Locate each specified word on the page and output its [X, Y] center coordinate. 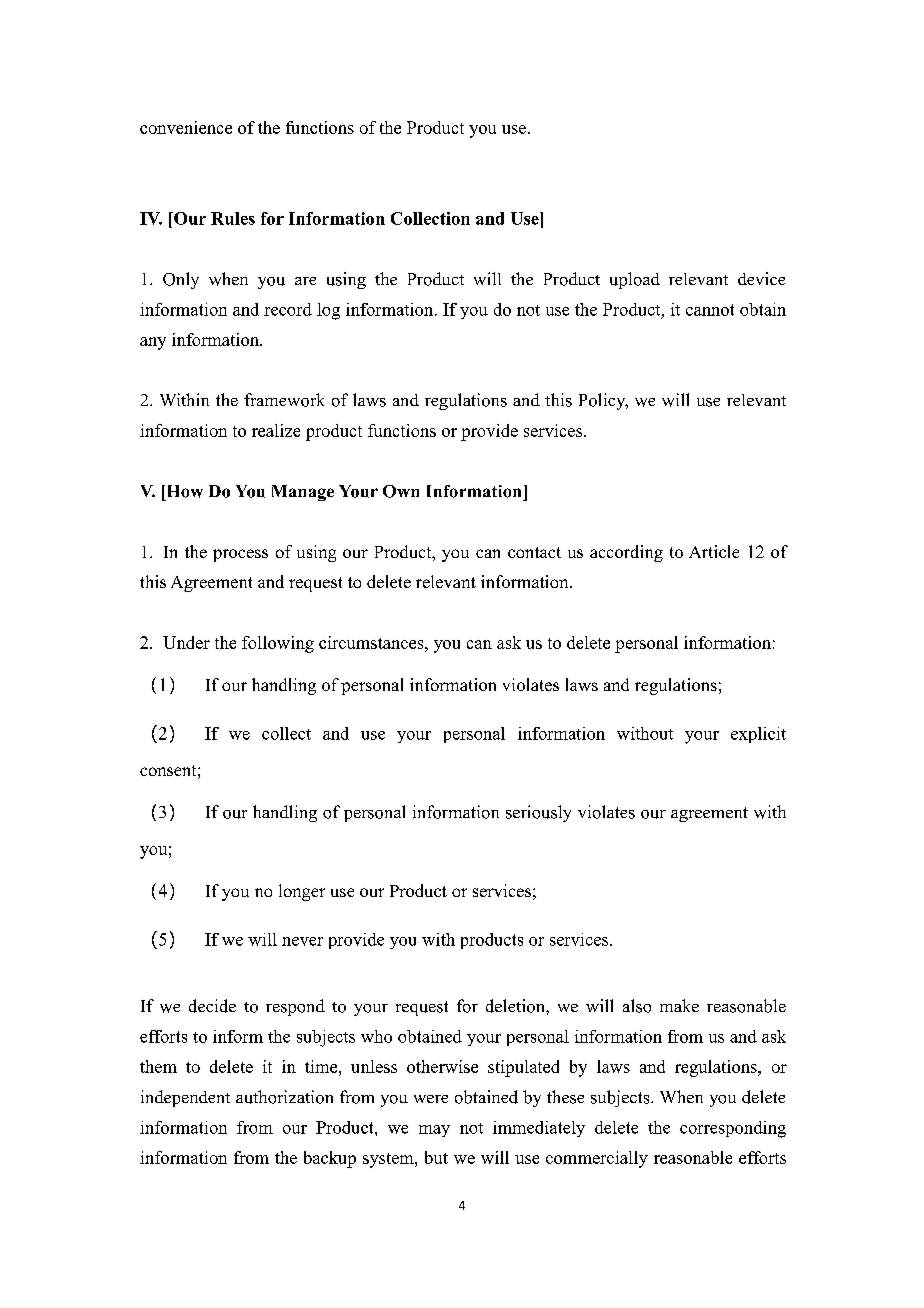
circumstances [372, 642]
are [305, 281]
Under [186, 642]
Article [714, 551]
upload [635, 280]
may [434, 1131]
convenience [186, 127]
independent [185, 1098]
